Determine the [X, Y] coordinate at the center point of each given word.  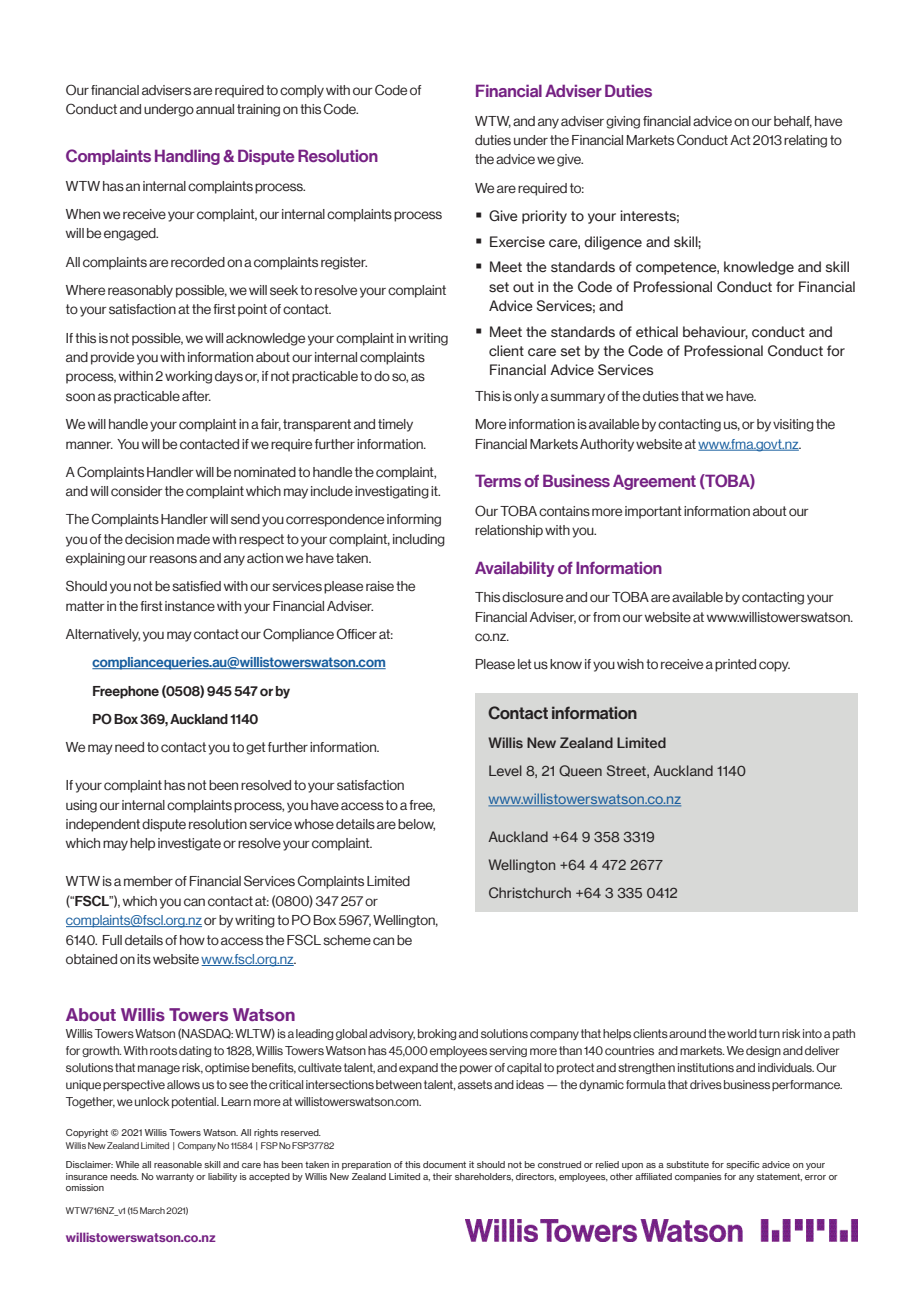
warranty [175, 1177]
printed [735, 665]
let [525, 664]
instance [190, 606]
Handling [187, 157]
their [442, 1176]
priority [544, 217]
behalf [793, 122]
